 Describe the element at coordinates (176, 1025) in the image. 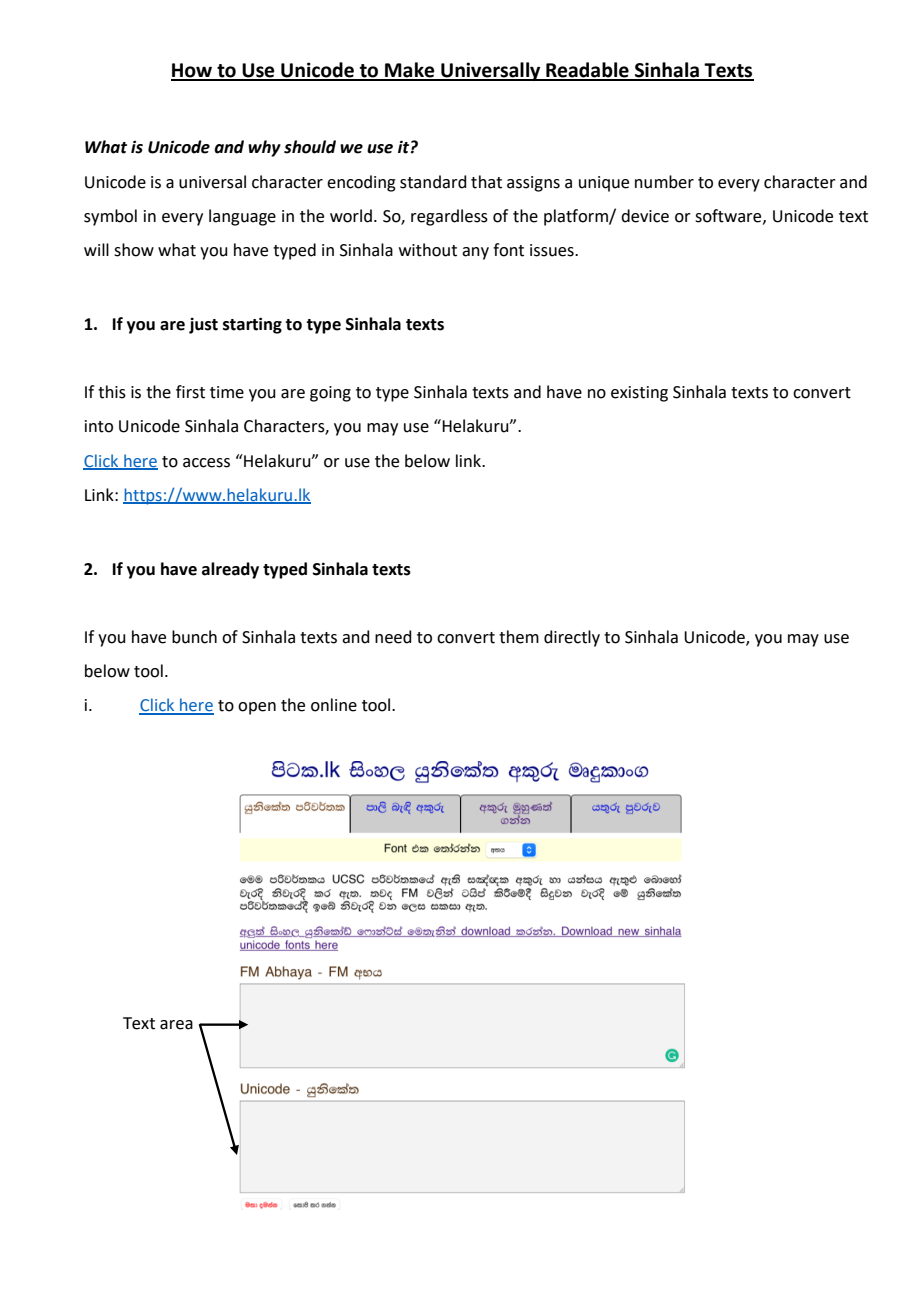

I see `area` at that location.
